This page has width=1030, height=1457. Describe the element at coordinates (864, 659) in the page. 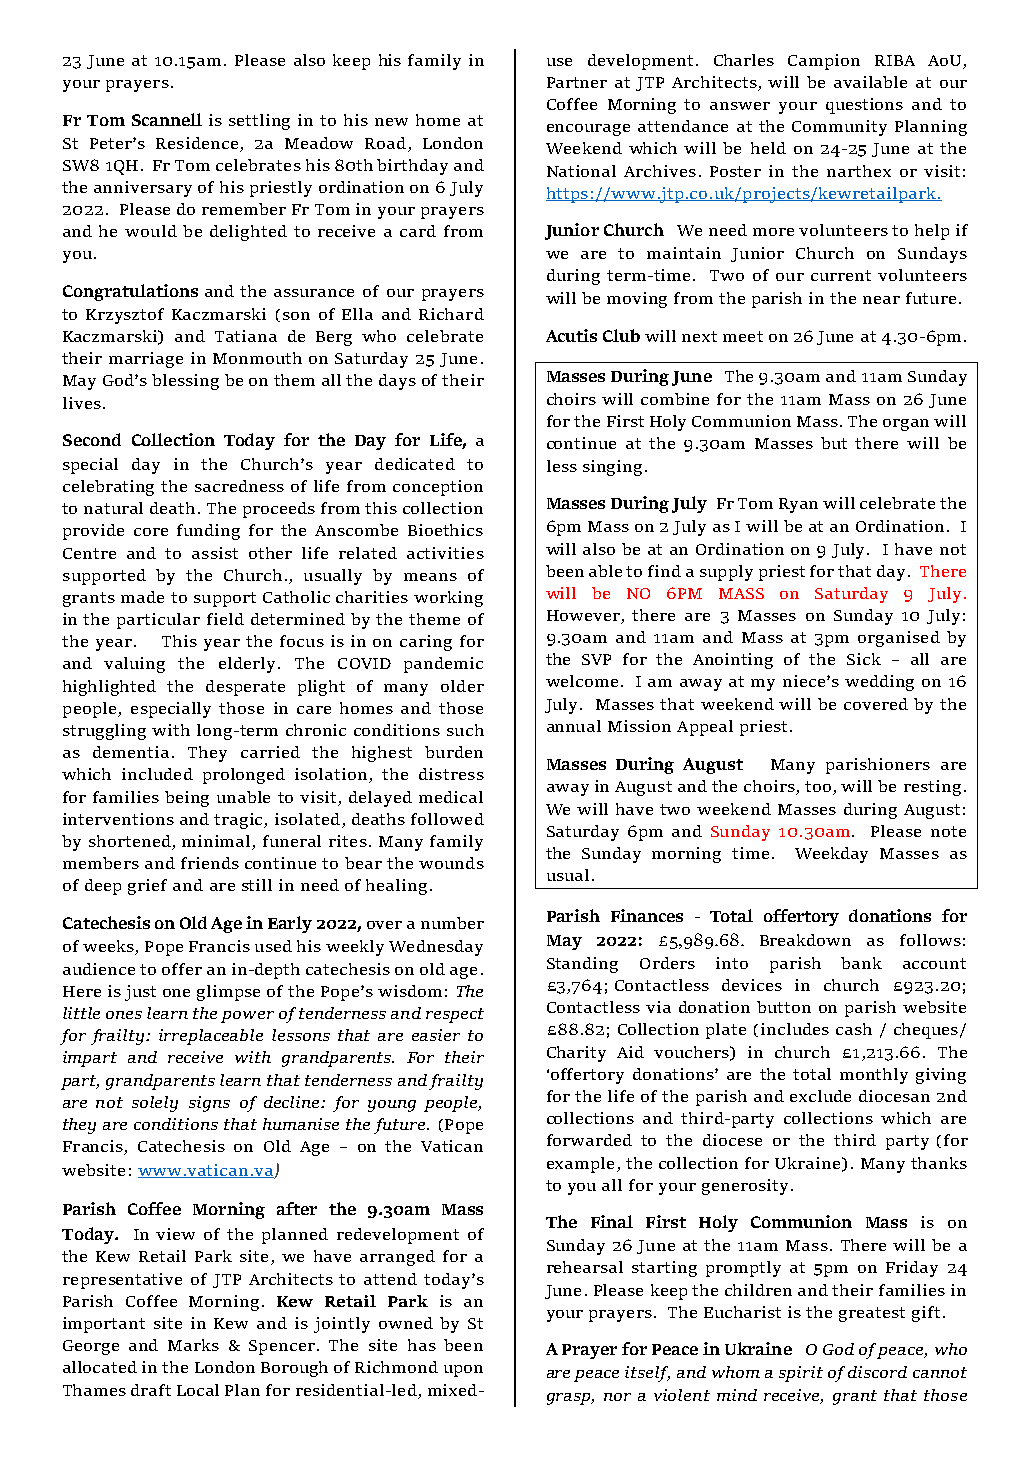

I see `Sick` at that location.
